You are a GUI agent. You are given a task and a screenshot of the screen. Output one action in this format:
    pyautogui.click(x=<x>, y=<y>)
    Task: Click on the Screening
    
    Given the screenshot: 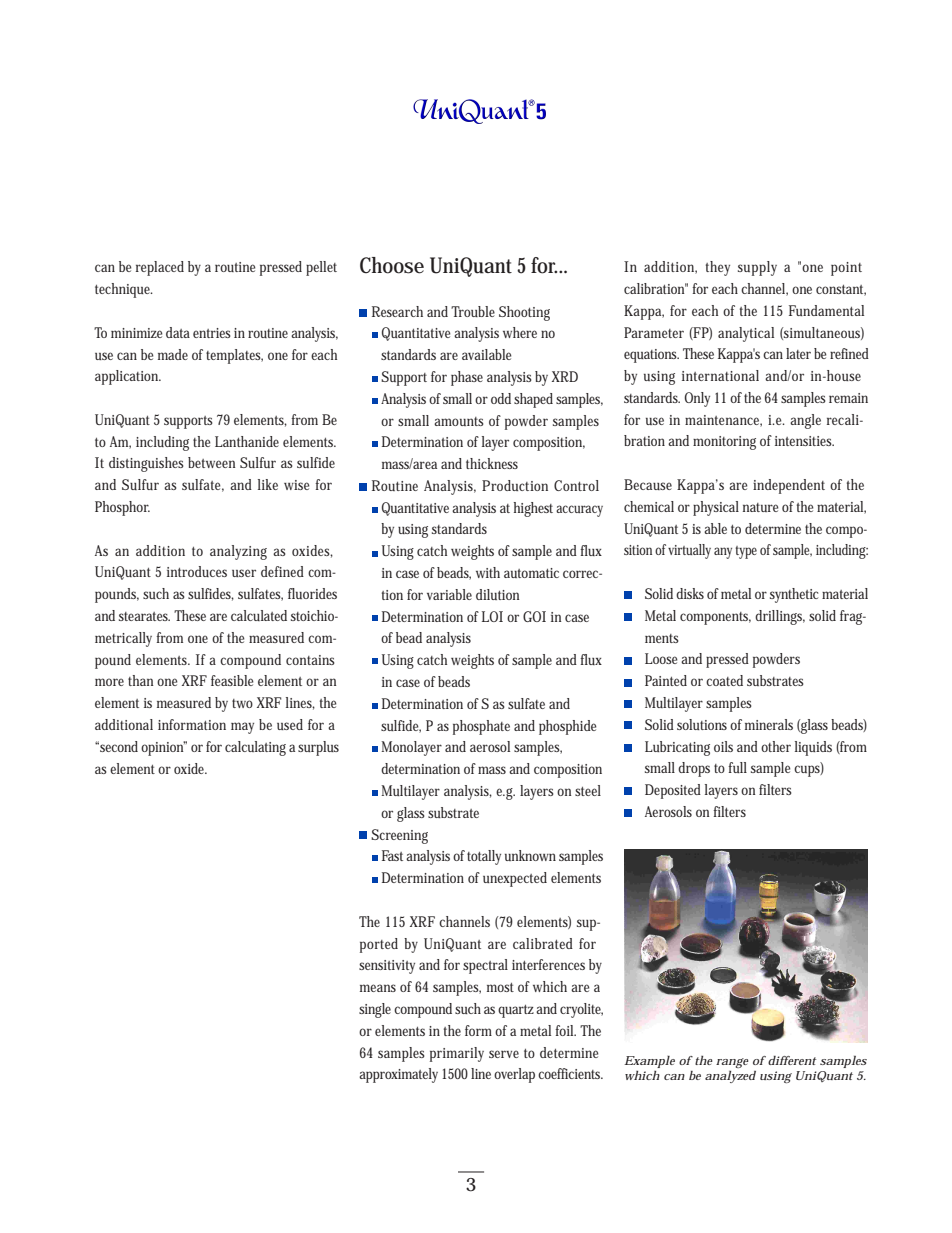 What is the action you would take?
    pyautogui.click(x=399, y=836)
